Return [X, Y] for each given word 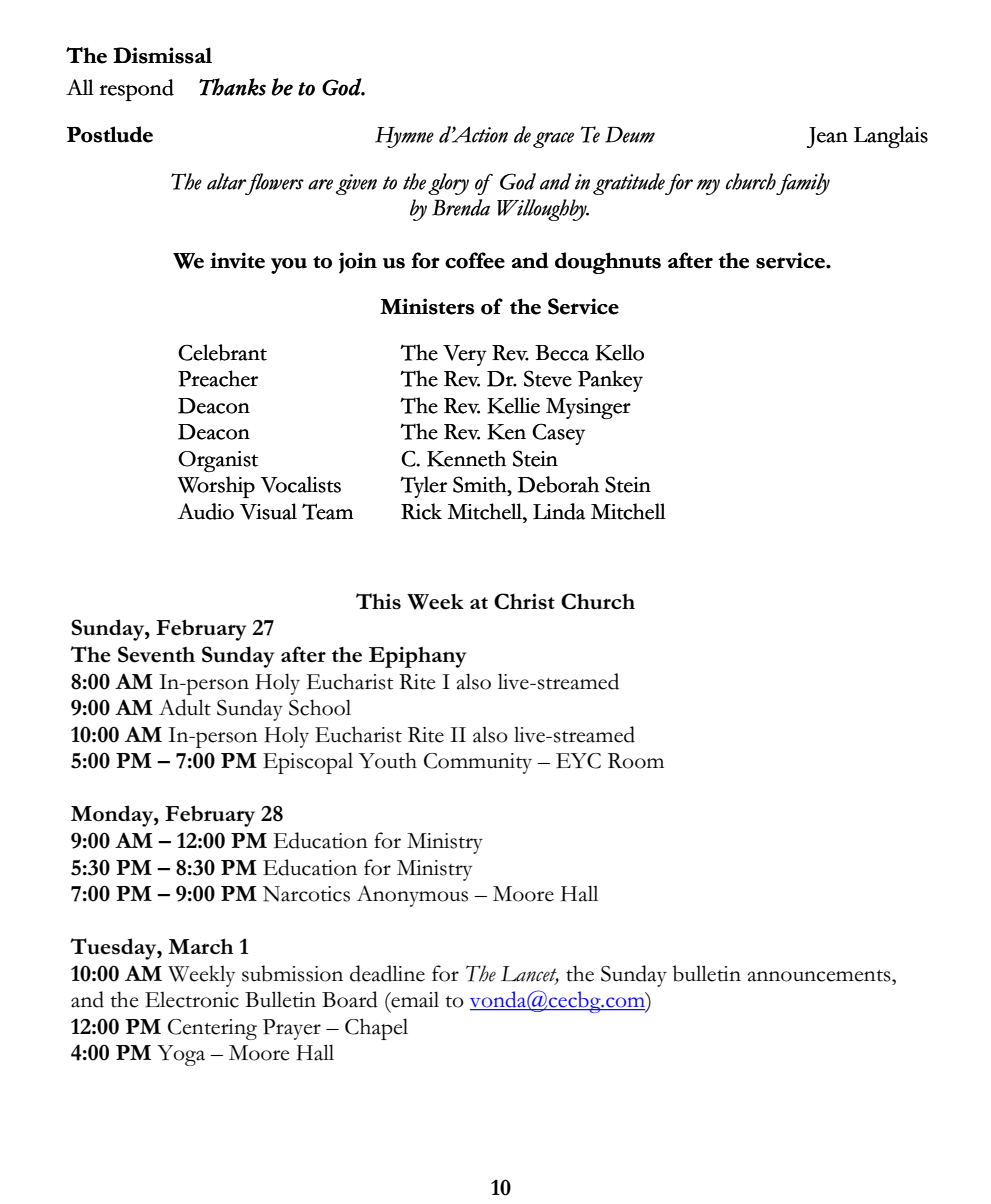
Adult [185, 707]
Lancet [530, 975]
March [200, 946]
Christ [524, 601]
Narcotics [306, 894]
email [414, 999]
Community [478, 763]
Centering [212, 1029]
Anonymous [412, 896]
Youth [388, 760]
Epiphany [418, 657]
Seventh [156, 654]
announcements [820, 976]
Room [636, 761]
